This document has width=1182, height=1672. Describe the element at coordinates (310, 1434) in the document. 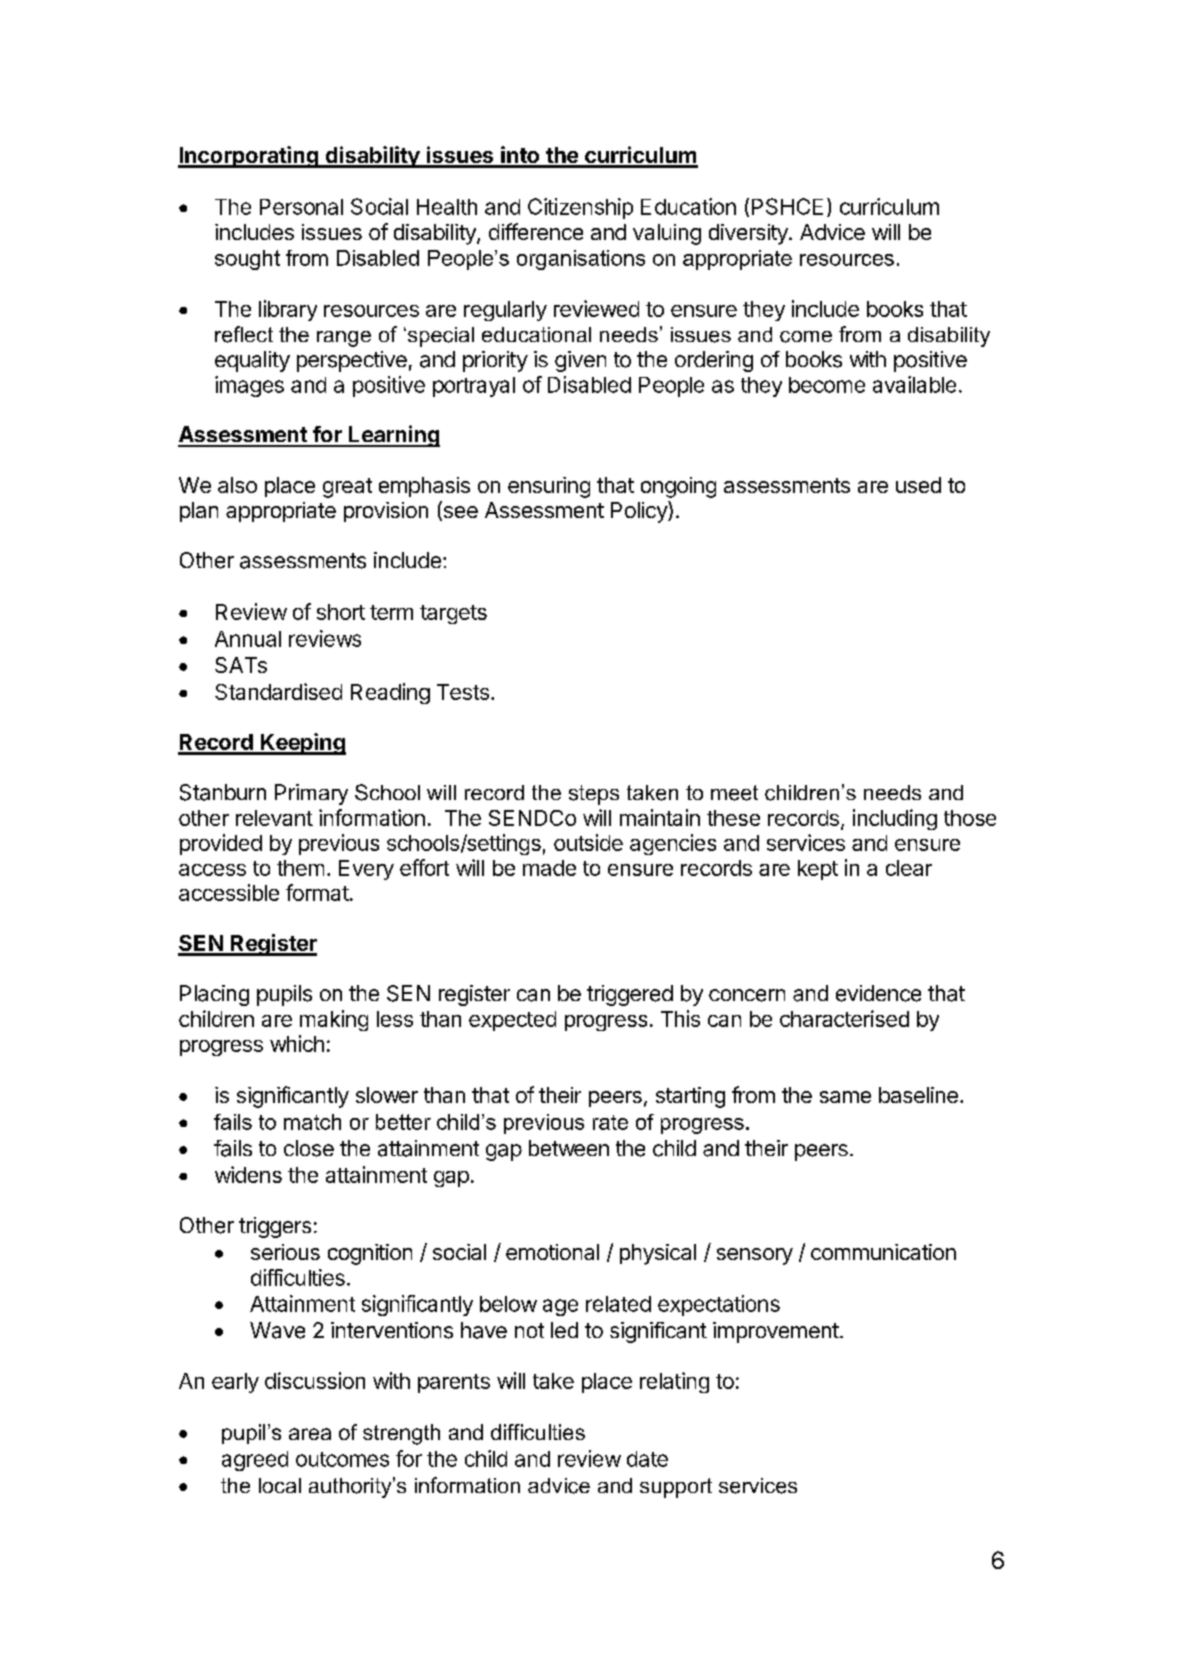

I see `area` at that location.
